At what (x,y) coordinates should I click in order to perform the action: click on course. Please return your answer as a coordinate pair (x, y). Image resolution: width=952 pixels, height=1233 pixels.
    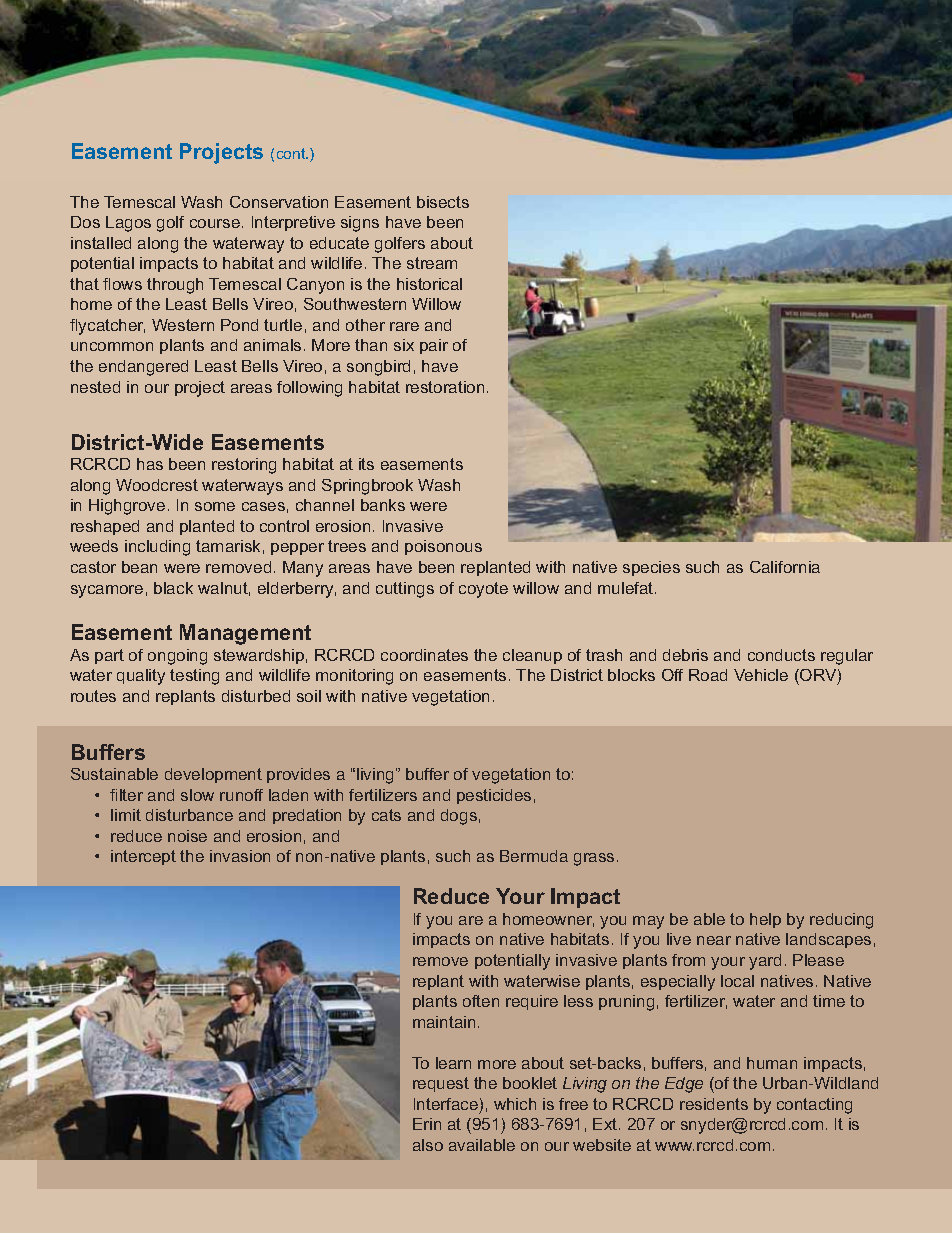
    Looking at the image, I should click on (215, 223).
